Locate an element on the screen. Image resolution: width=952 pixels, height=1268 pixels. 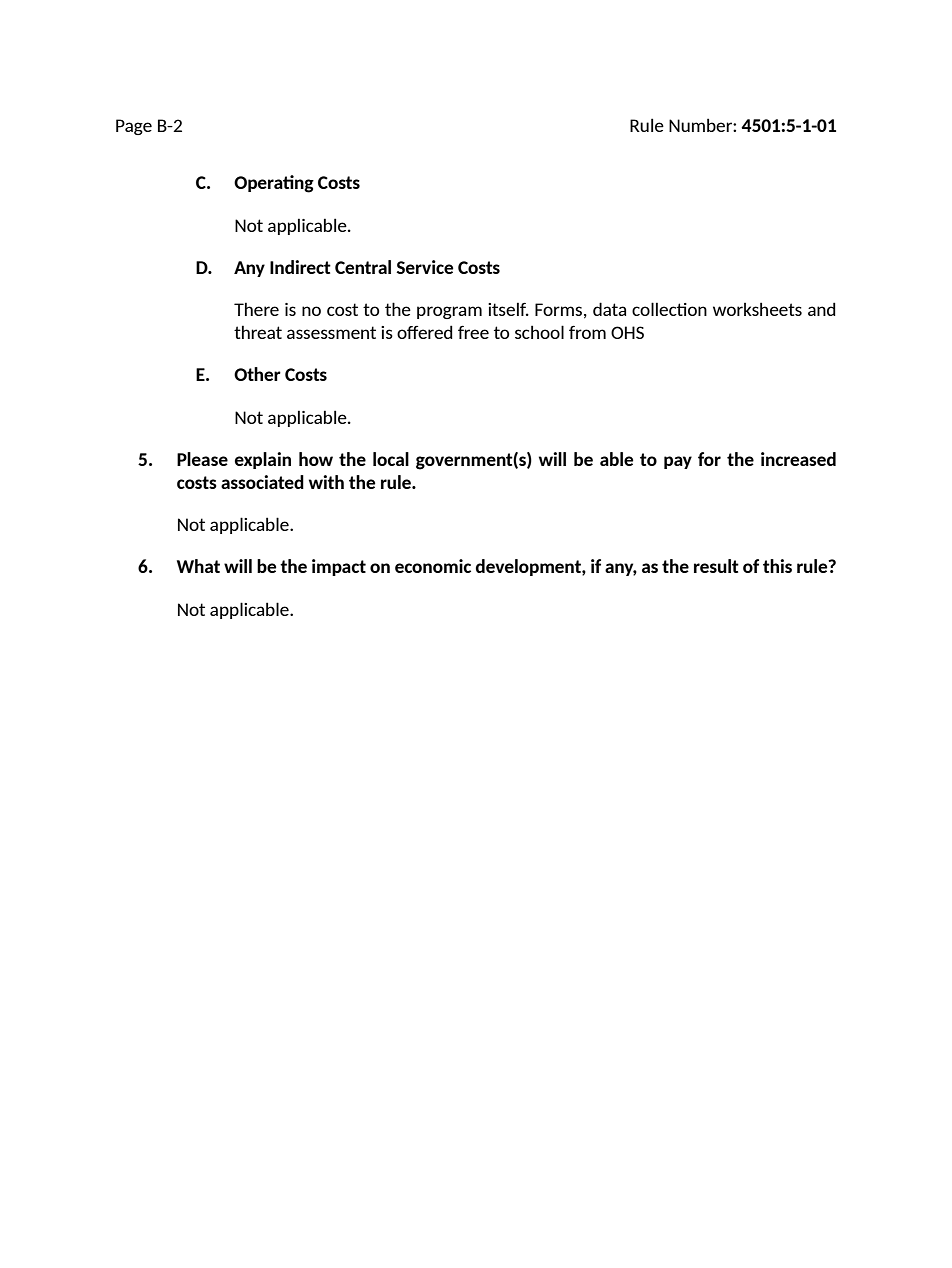
Service is located at coordinates (425, 267).
